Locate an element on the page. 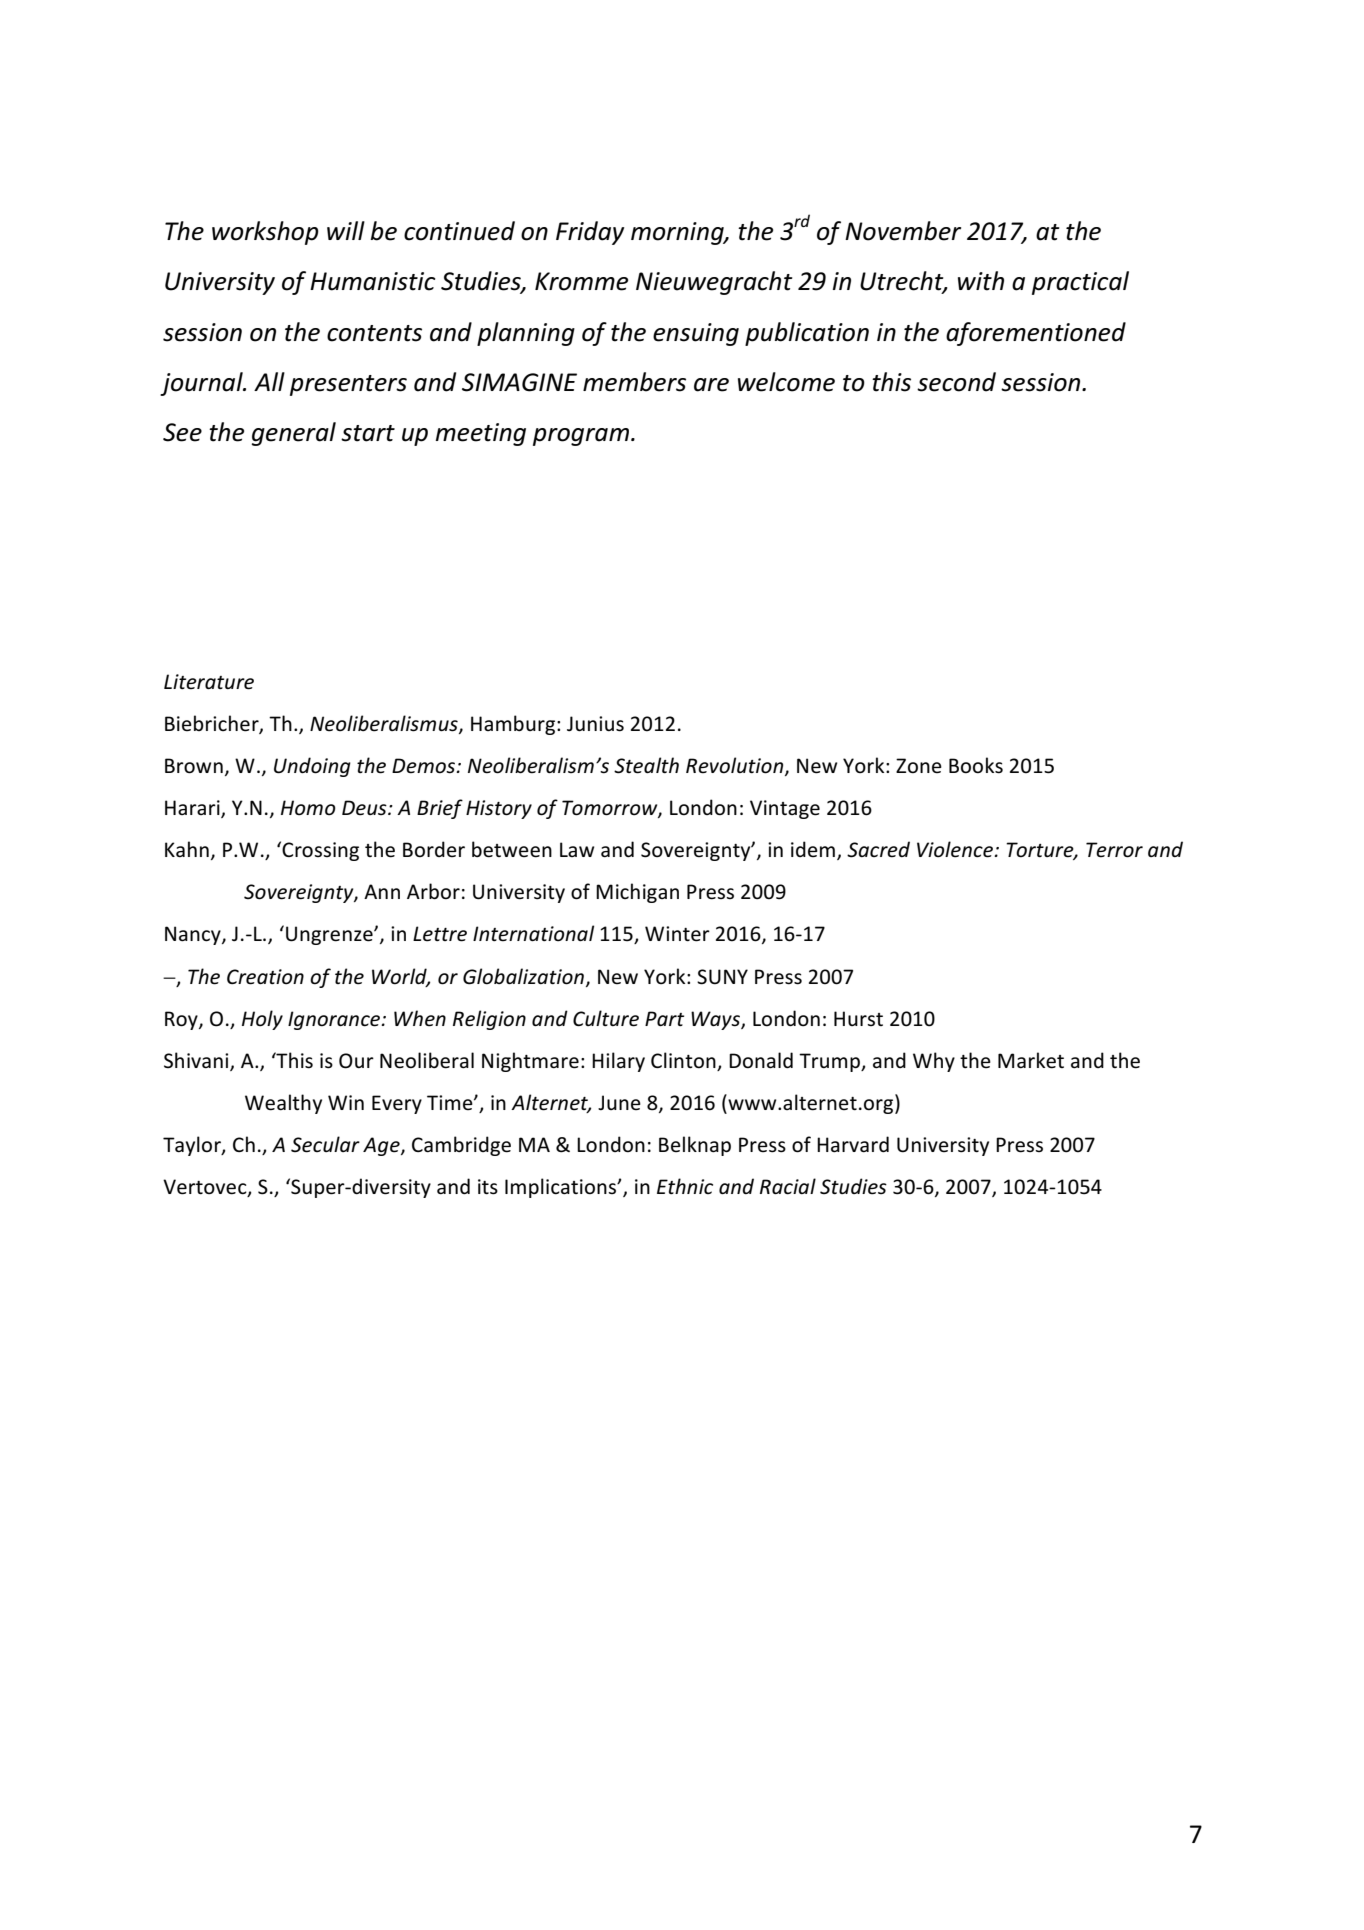 This document has height=1930, width=1364. Junius is located at coordinates (595, 724).
